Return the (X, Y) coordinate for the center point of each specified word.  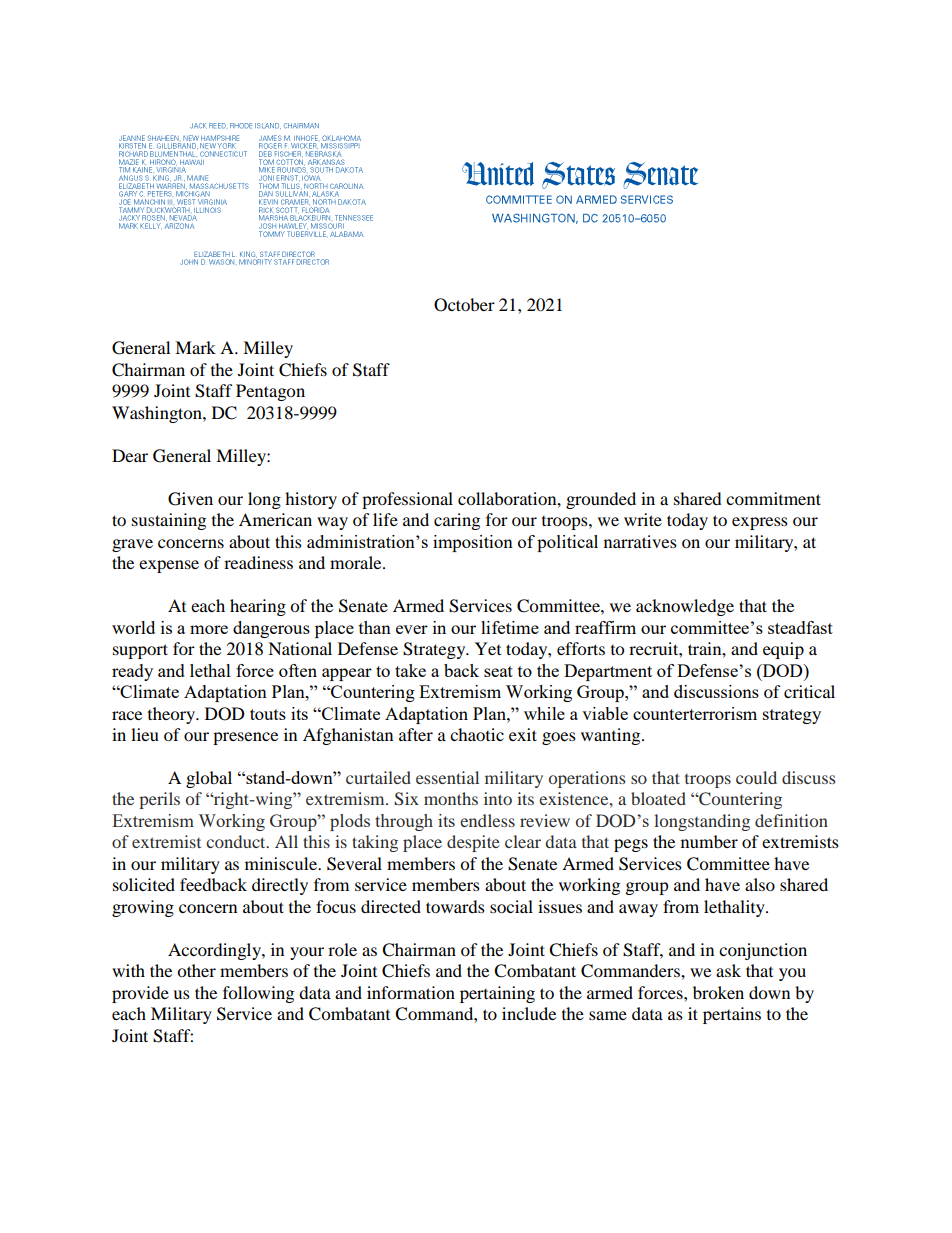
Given (190, 499)
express (760, 523)
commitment (773, 498)
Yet (488, 648)
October (464, 305)
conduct (237, 841)
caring (457, 521)
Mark (195, 347)
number (709, 841)
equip (783, 650)
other (196, 970)
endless (487, 820)
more (209, 629)
